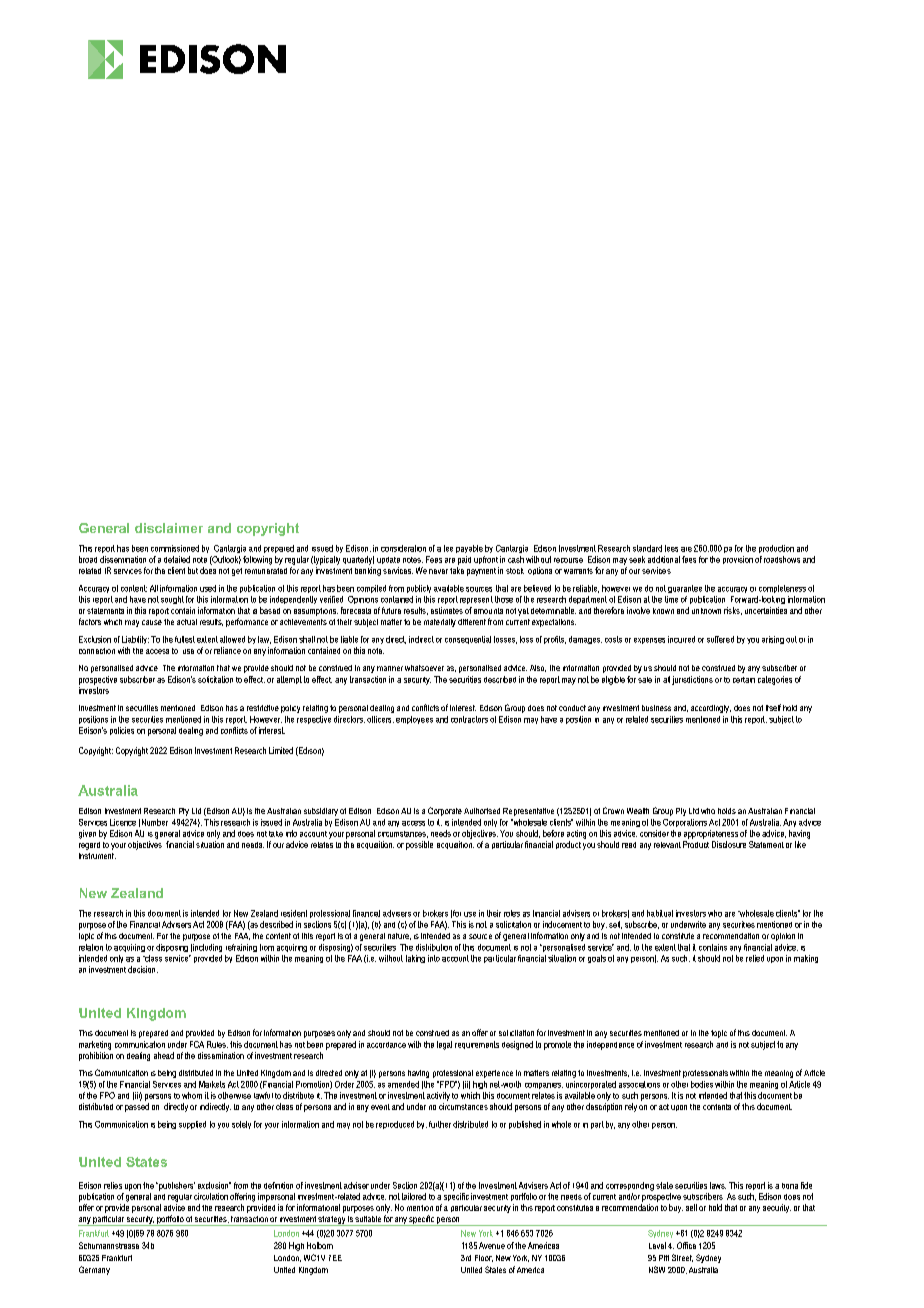  Describe the element at coordinates (94, 1270) in the screenshot. I see `Germany` at that location.
